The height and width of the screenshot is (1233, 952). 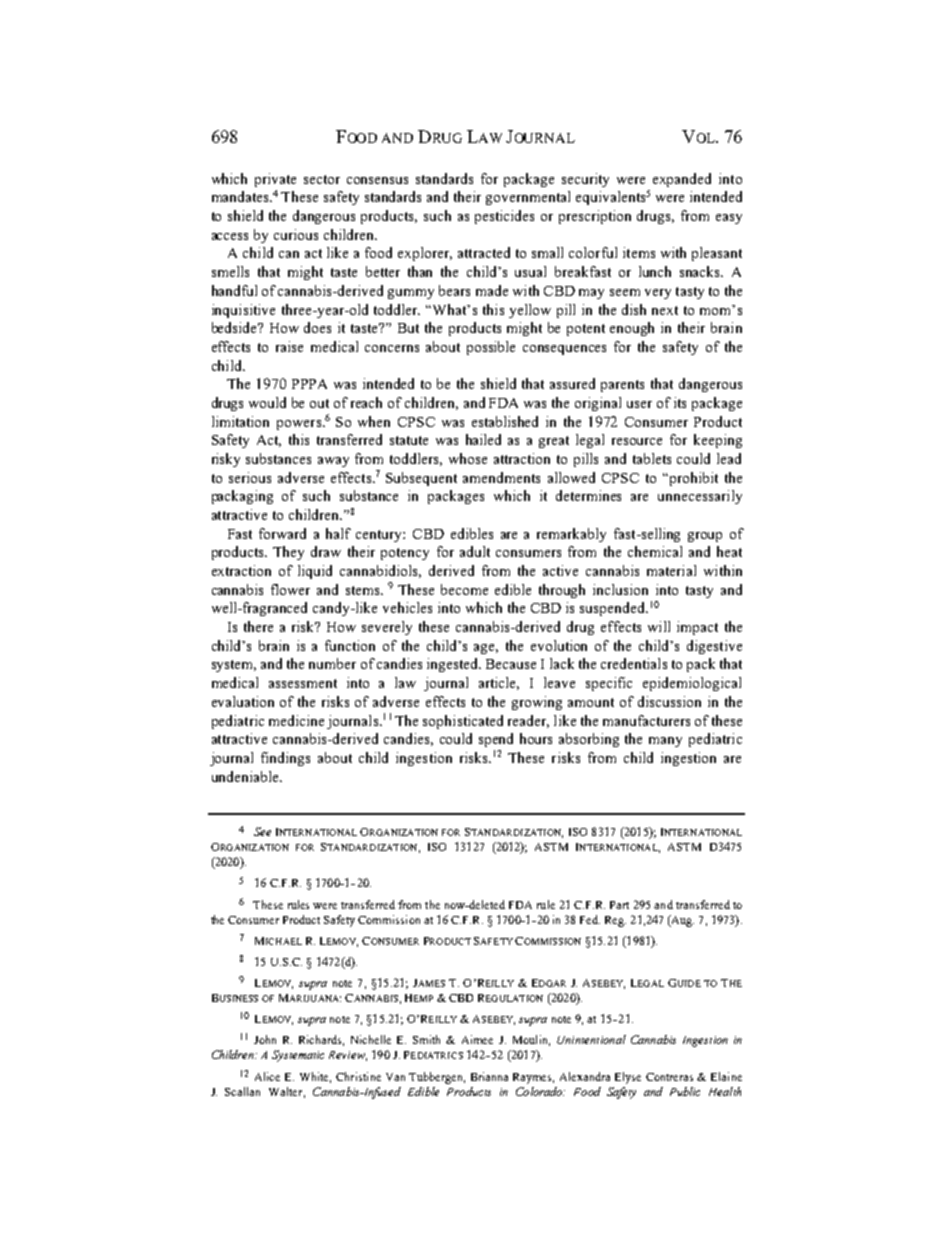 I want to click on Alice, so click(x=267, y=1076).
